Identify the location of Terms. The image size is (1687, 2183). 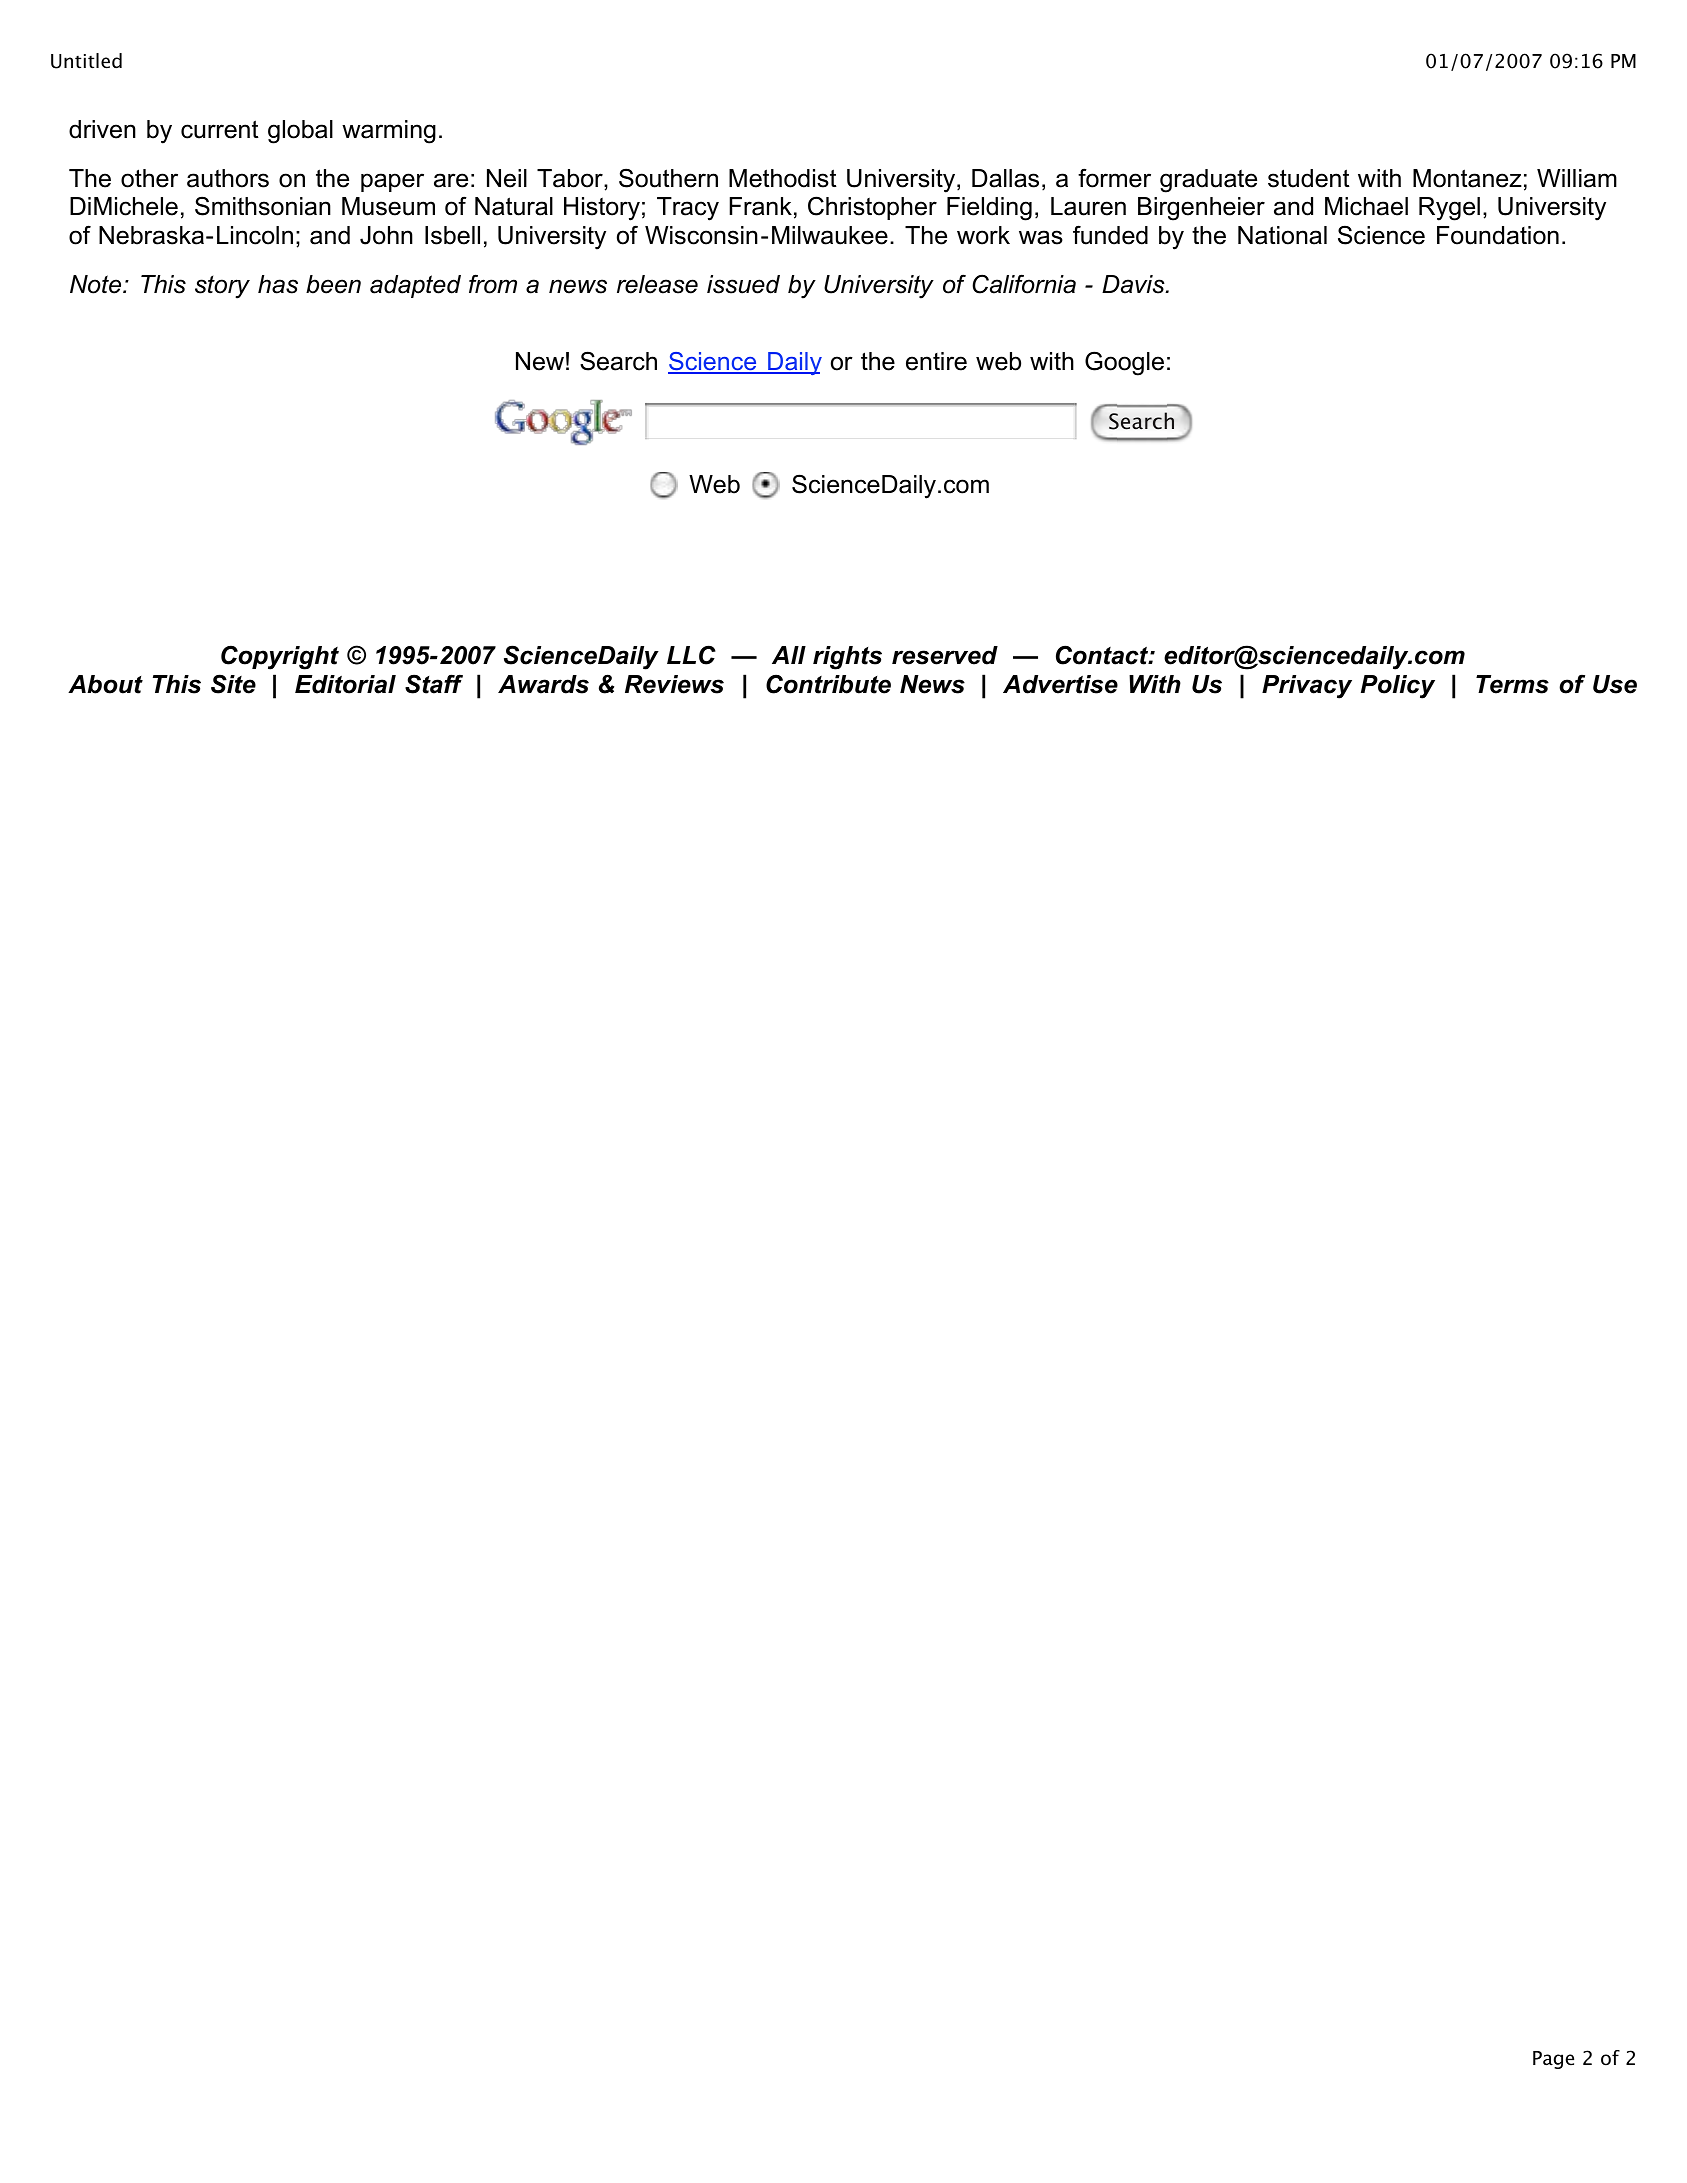
(1512, 684).
